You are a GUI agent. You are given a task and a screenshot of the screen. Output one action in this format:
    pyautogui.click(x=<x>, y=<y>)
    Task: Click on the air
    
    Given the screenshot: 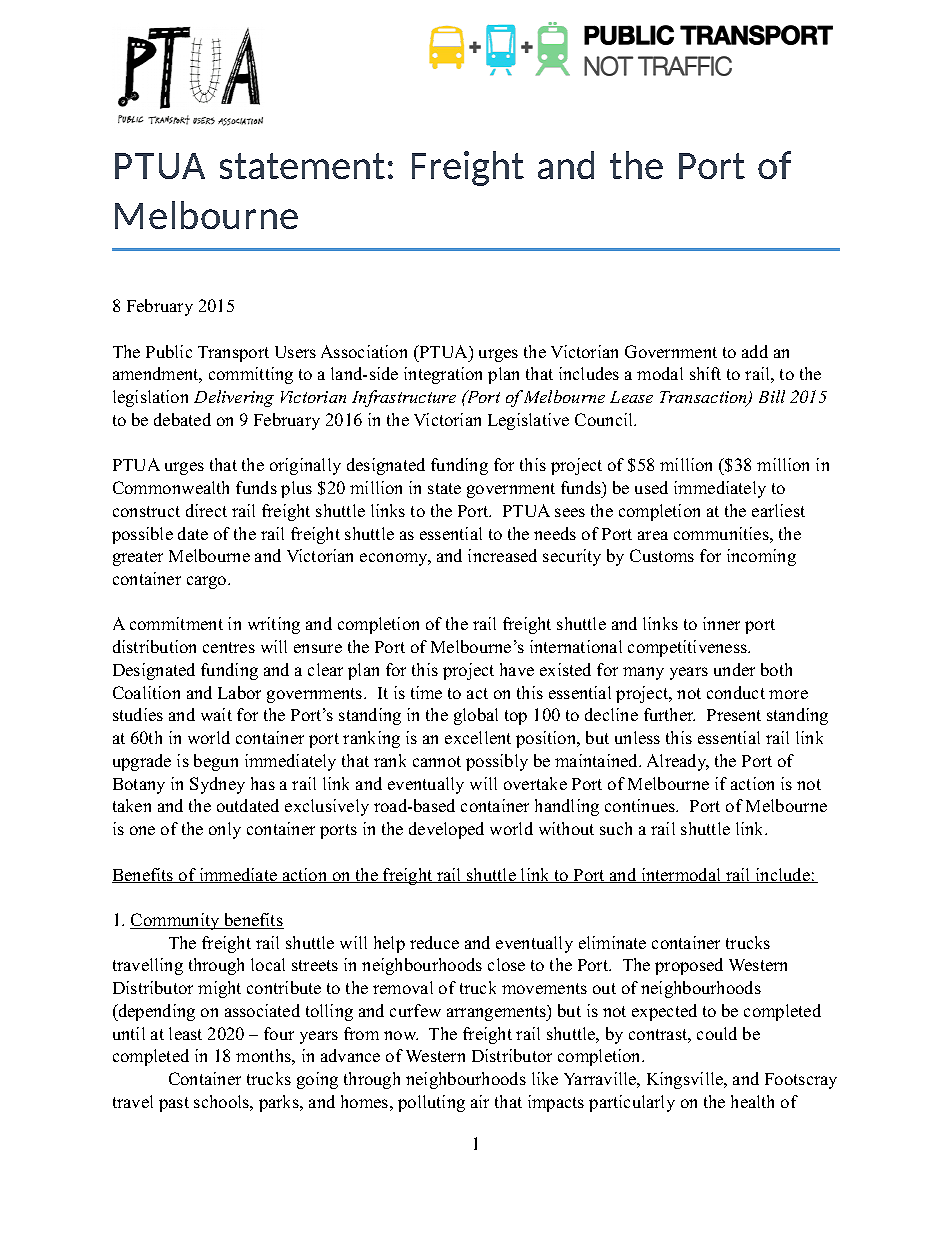 What is the action you would take?
    pyautogui.click(x=480, y=1101)
